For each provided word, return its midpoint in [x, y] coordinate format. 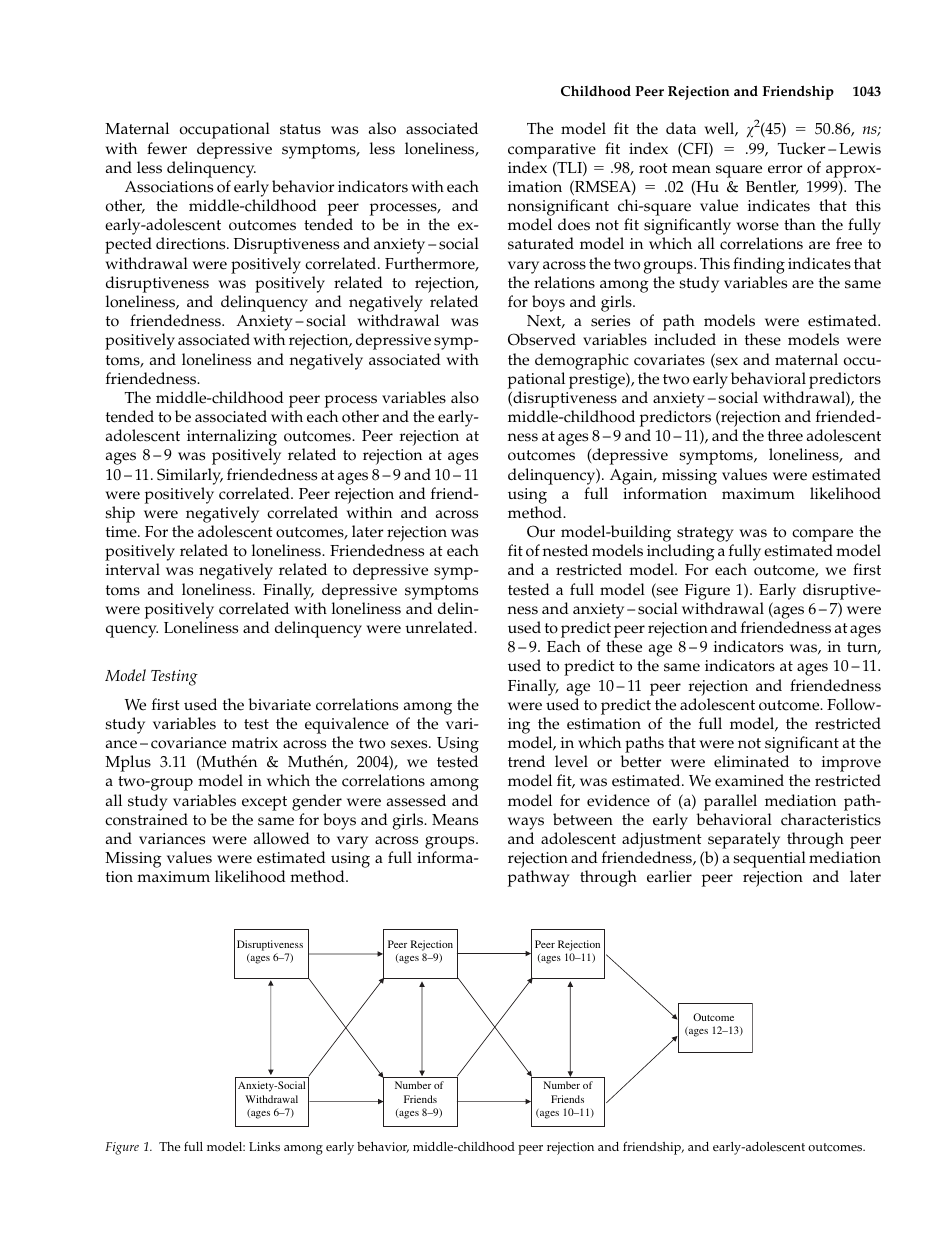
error [785, 169]
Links [264, 1147]
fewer [167, 148]
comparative [552, 151]
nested [565, 550]
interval [133, 569]
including [681, 554]
